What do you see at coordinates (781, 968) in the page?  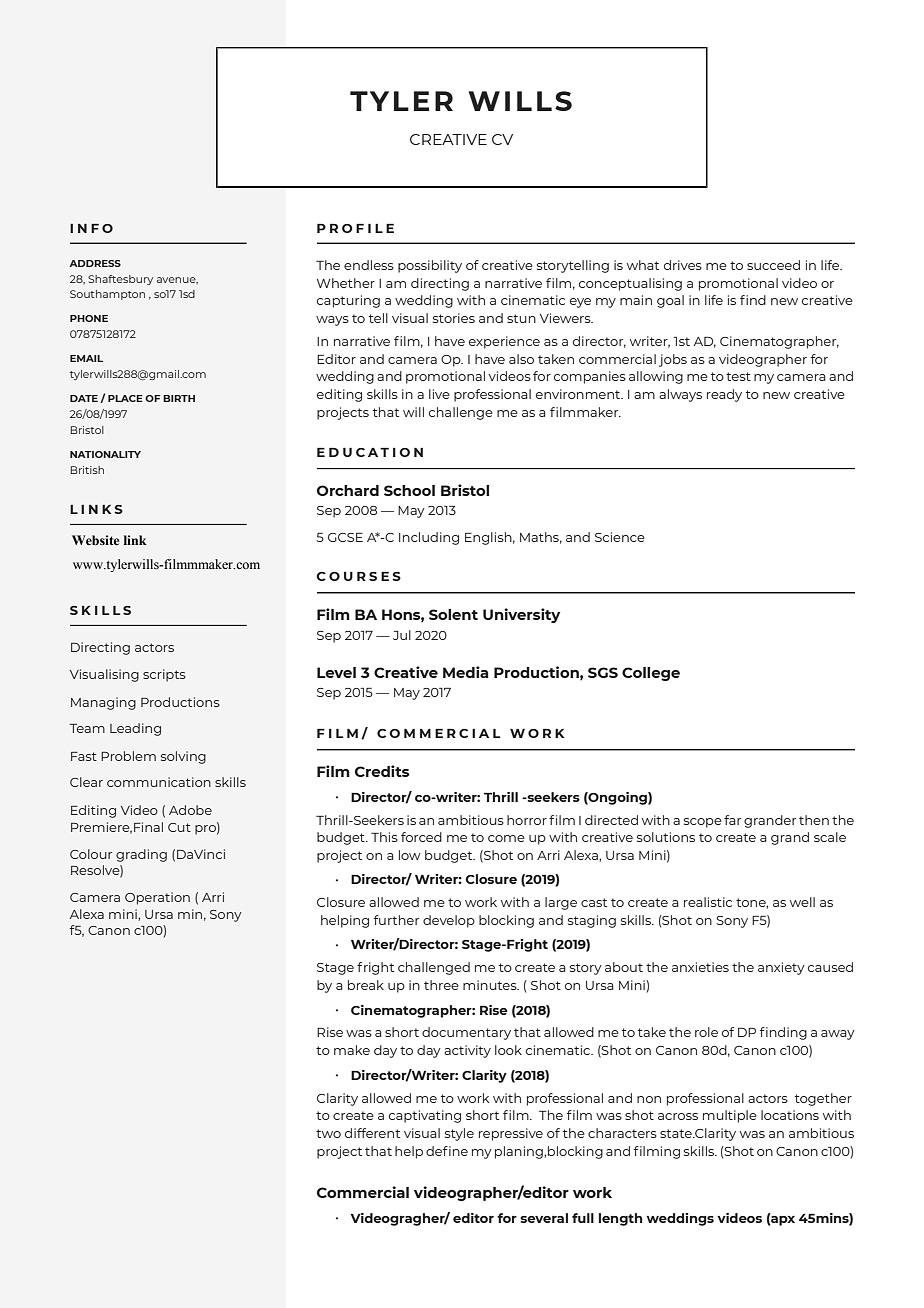 I see `anxiety` at bounding box center [781, 968].
